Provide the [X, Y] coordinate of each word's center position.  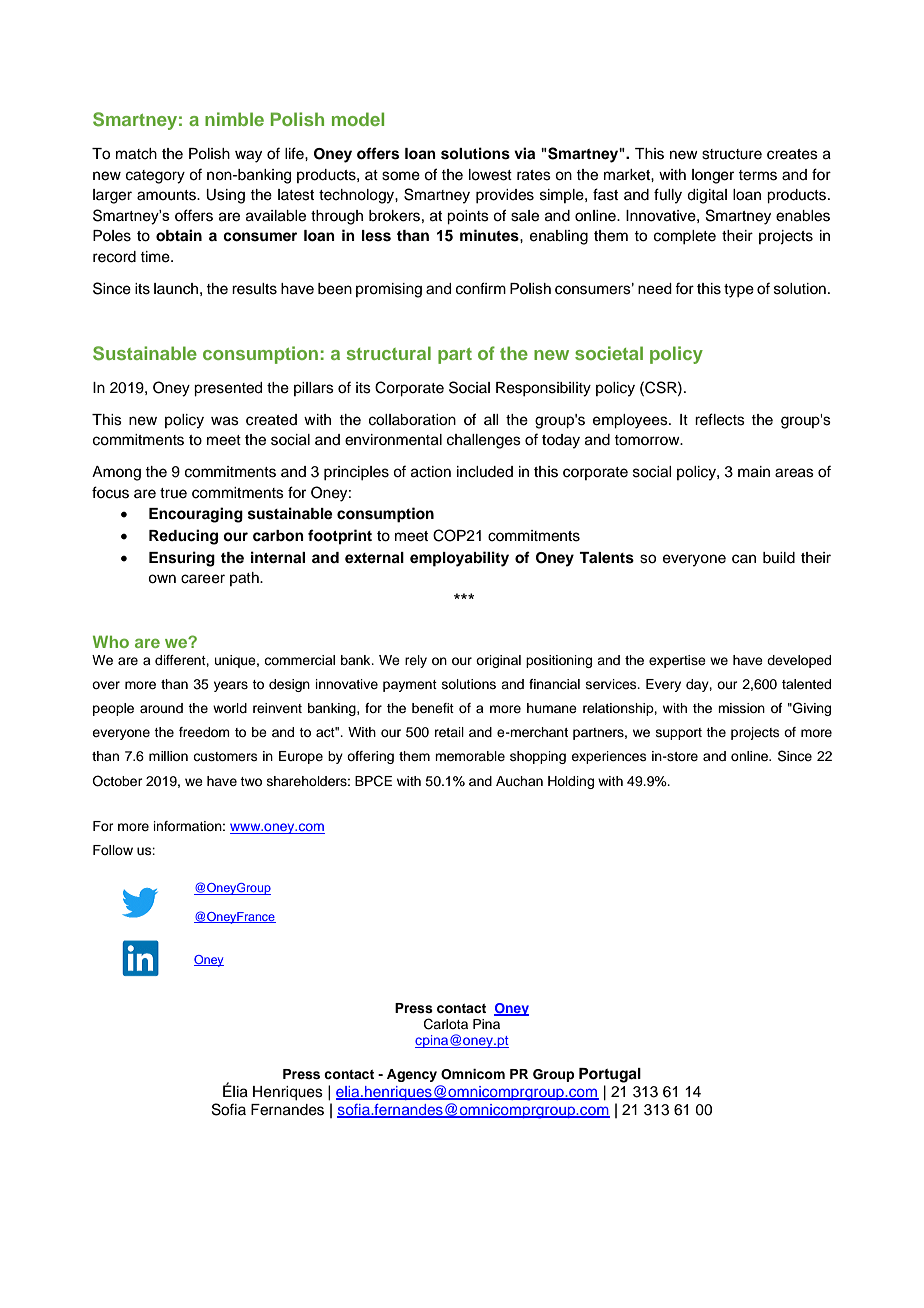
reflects [720, 419]
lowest [490, 175]
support [679, 734]
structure [732, 154]
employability [459, 559]
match [136, 154]
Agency [412, 1075]
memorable [470, 756]
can [744, 559]
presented [228, 389]
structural [389, 353]
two [251, 781]
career [203, 579]
